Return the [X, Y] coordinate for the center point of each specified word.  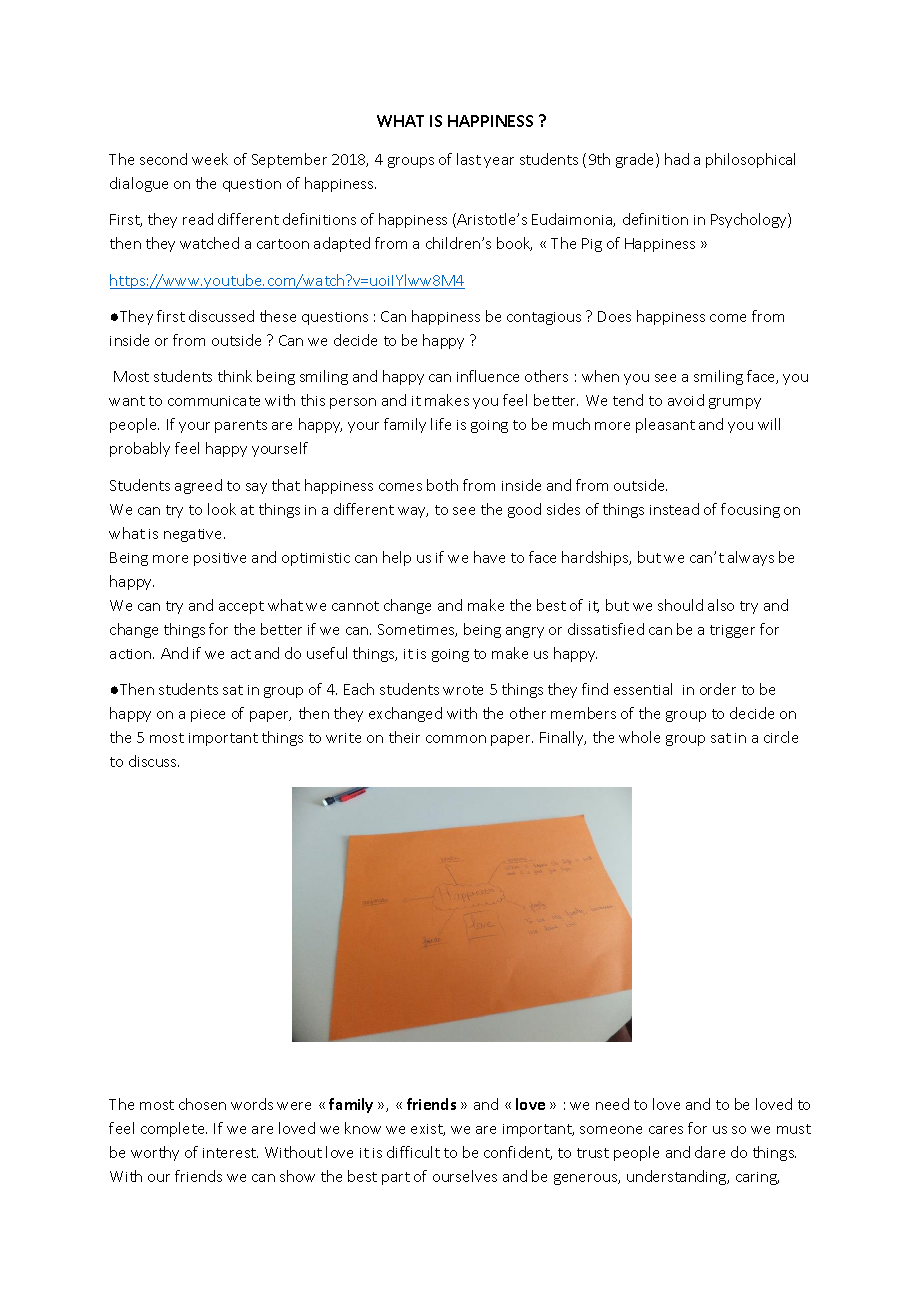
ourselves [465, 1176]
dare [710, 1152]
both [442, 485]
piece [208, 715]
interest [230, 1153]
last [469, 159]
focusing [750, 510]
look [222, 509]
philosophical [750, 160]
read [198, 219]
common [456, 739]
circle [781, 737]
